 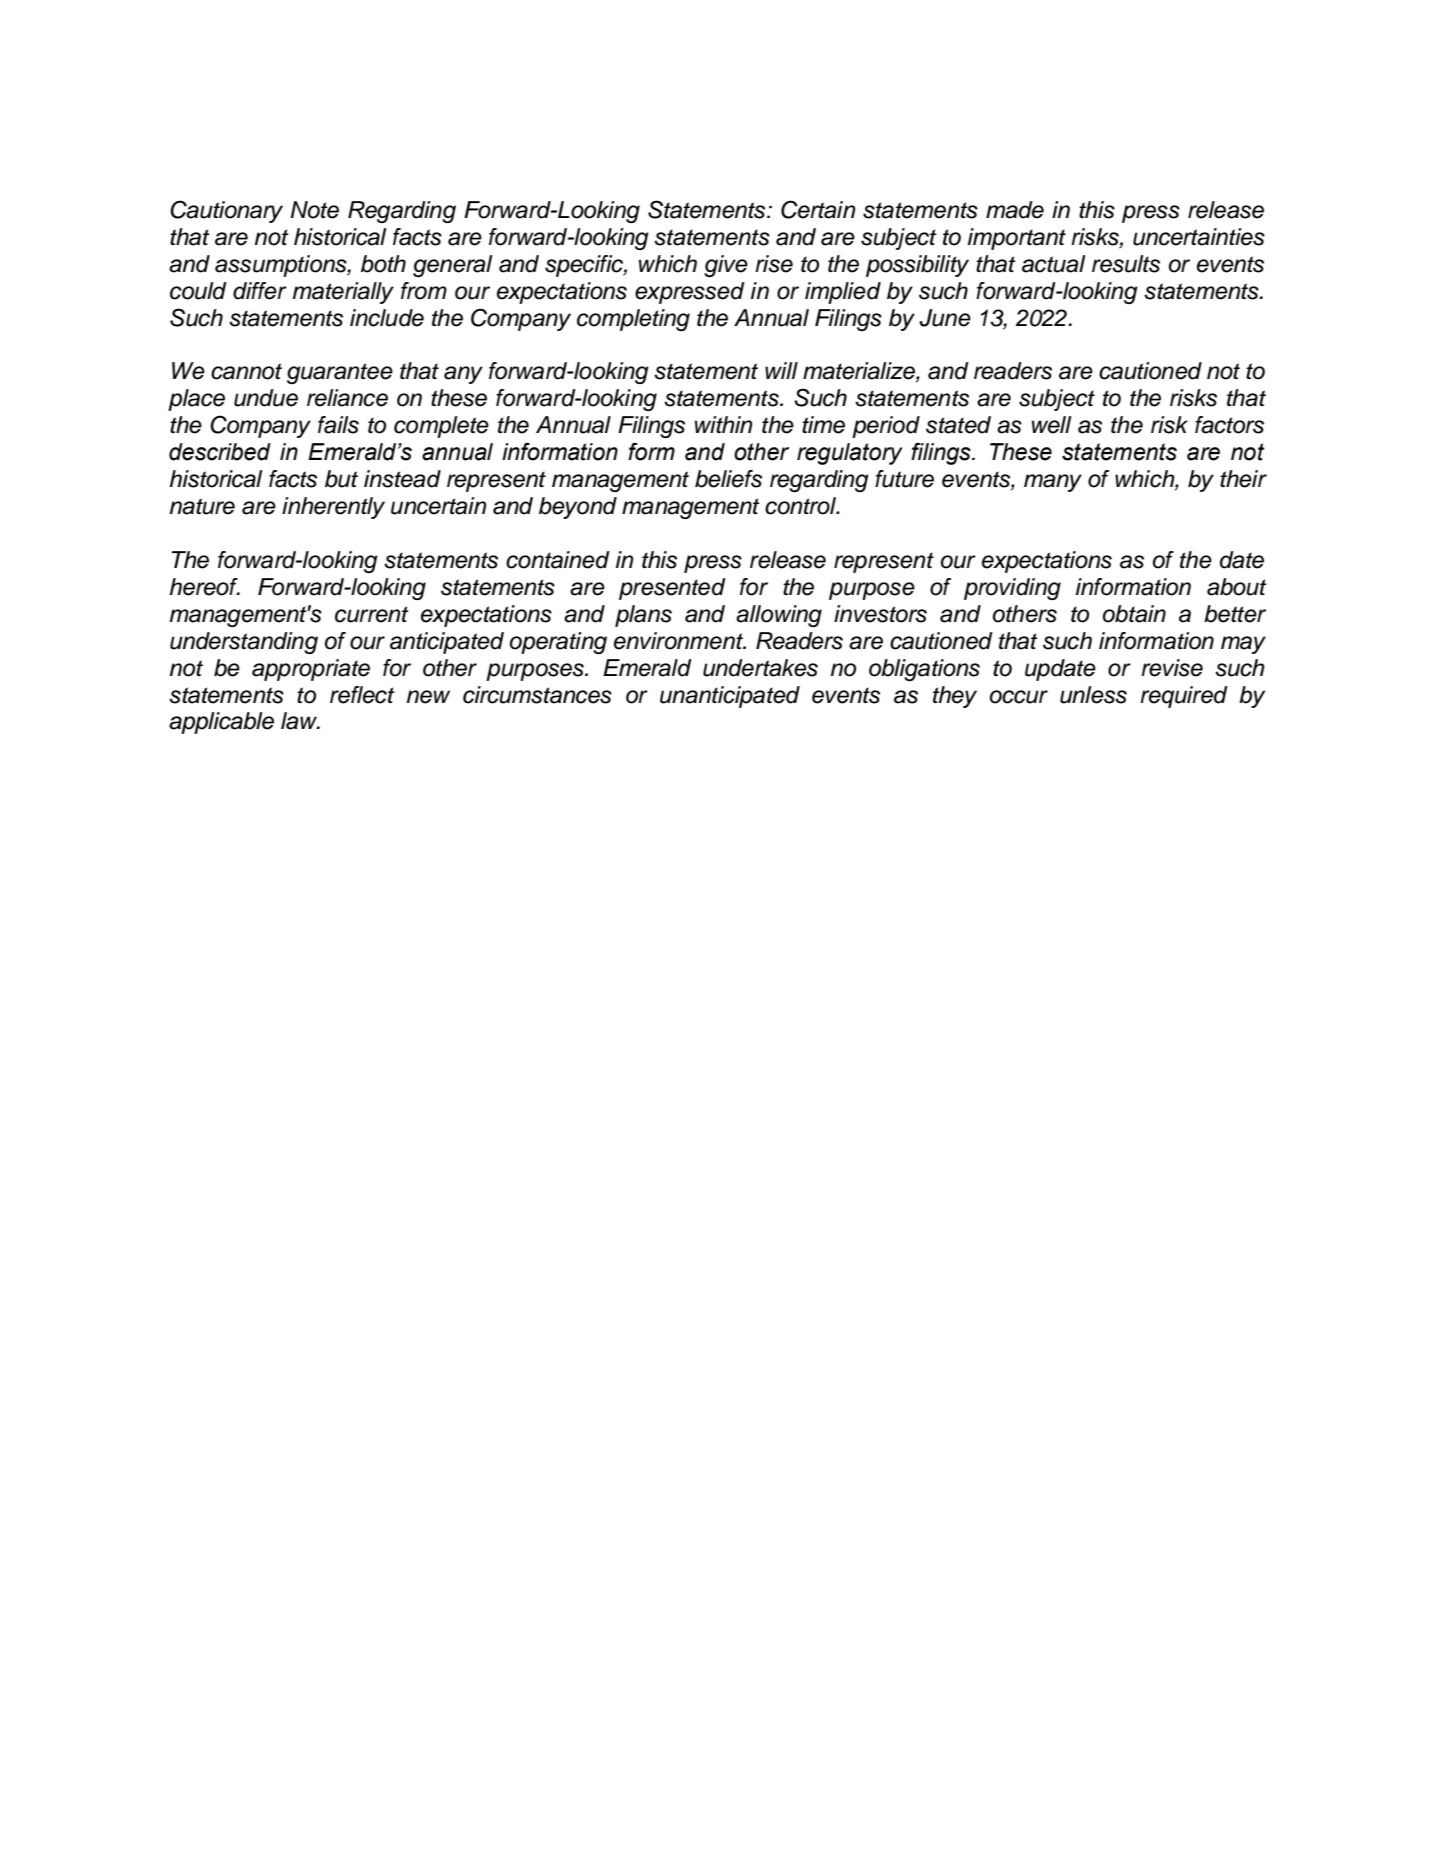 I want to click on law, so click(x=300, y=721).
